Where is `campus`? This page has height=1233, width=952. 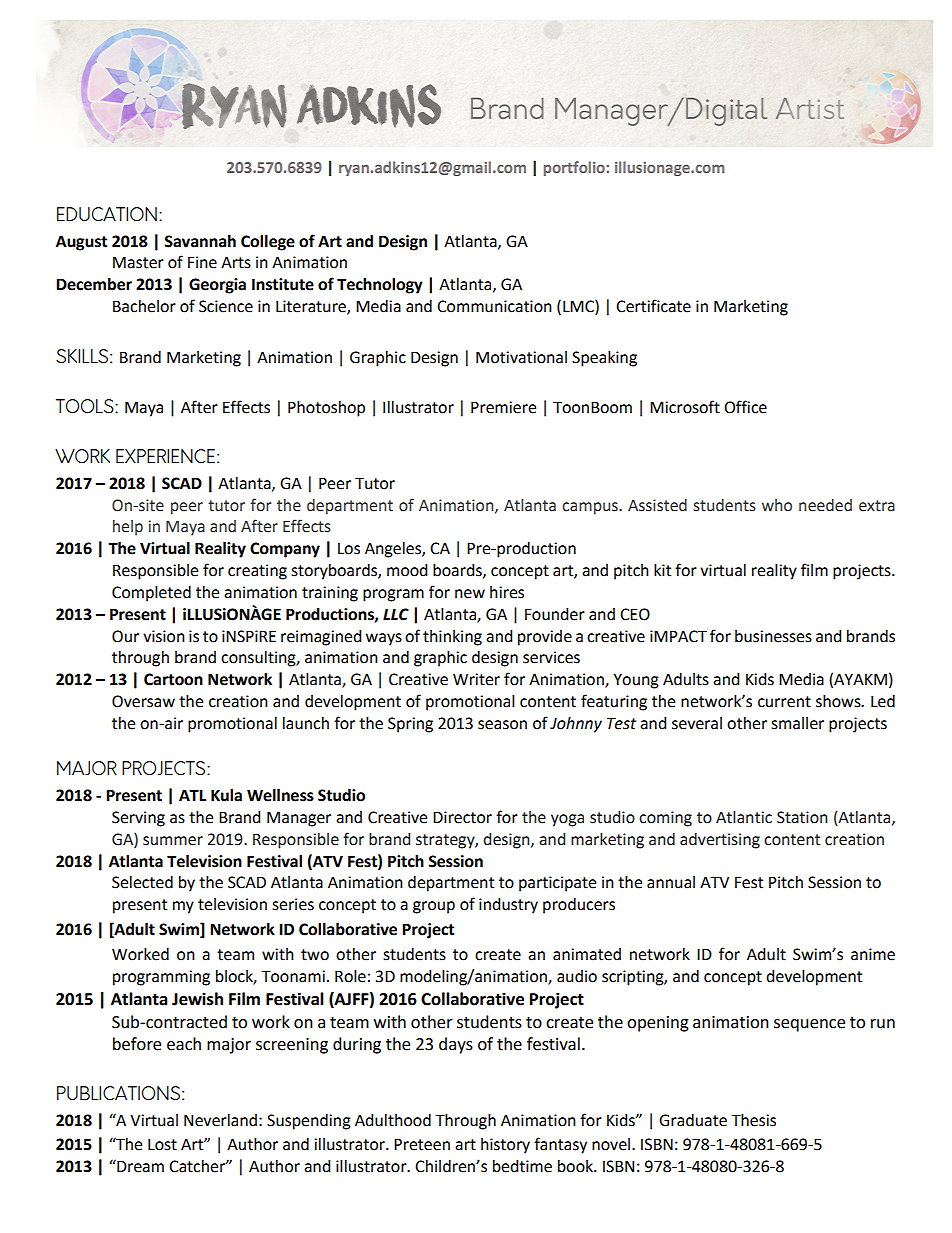 campus is located at coordinates (591, 508).
